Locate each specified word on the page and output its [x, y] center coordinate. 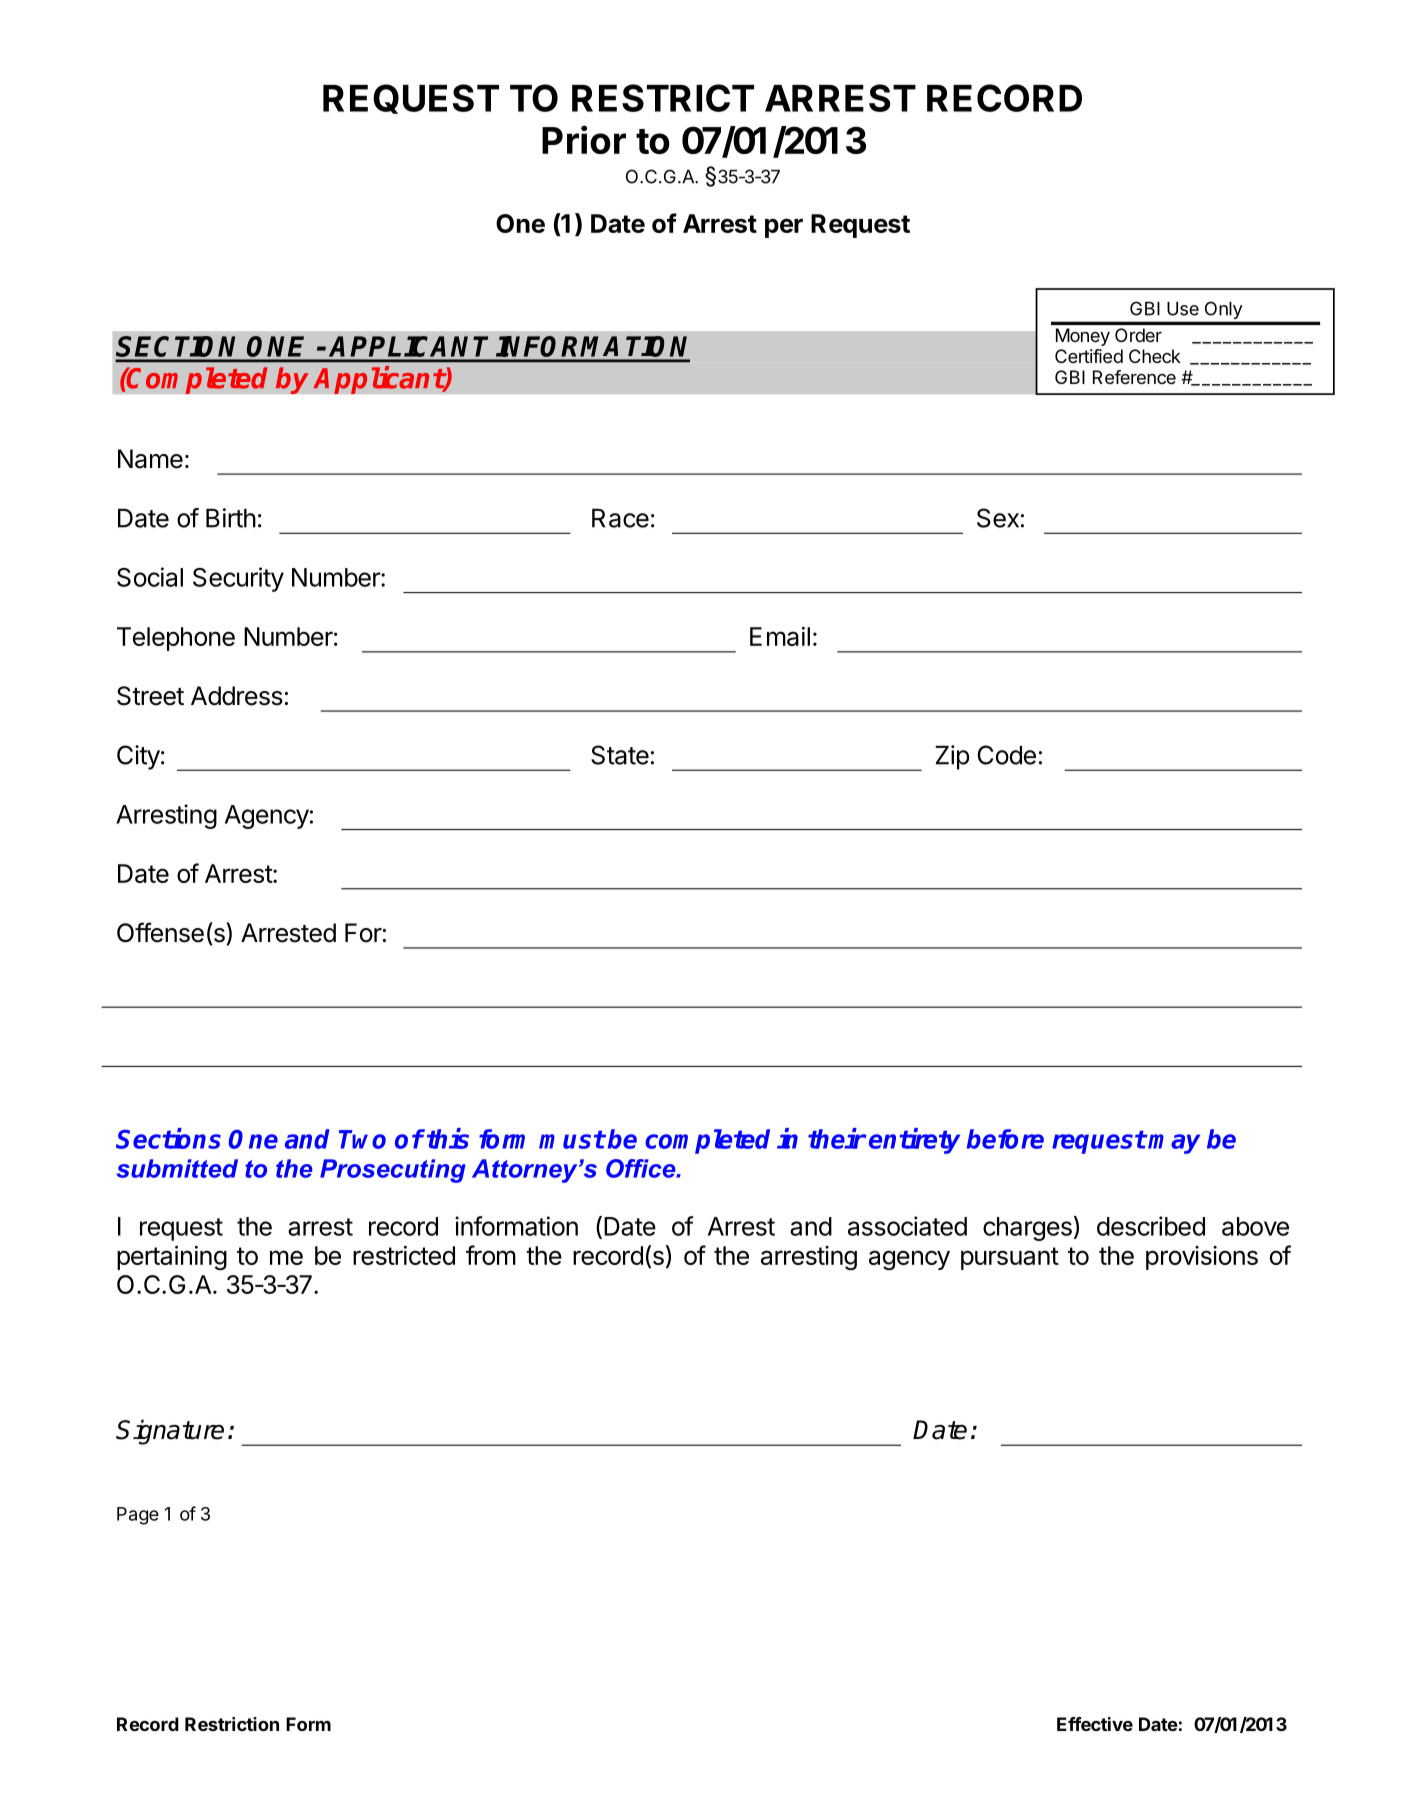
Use [1183, 309]
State [620, 755]
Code [1006, 755]
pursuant [1010, 1258]
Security [238, 579]
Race [620, 518]
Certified [1089, 356]
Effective [1095, 1724]
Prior [584, 139]
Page [138, 1516]
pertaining [172, 1257]
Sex [998, 518]
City [138, 757]
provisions [1202, 1258]
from [491, 1255]
